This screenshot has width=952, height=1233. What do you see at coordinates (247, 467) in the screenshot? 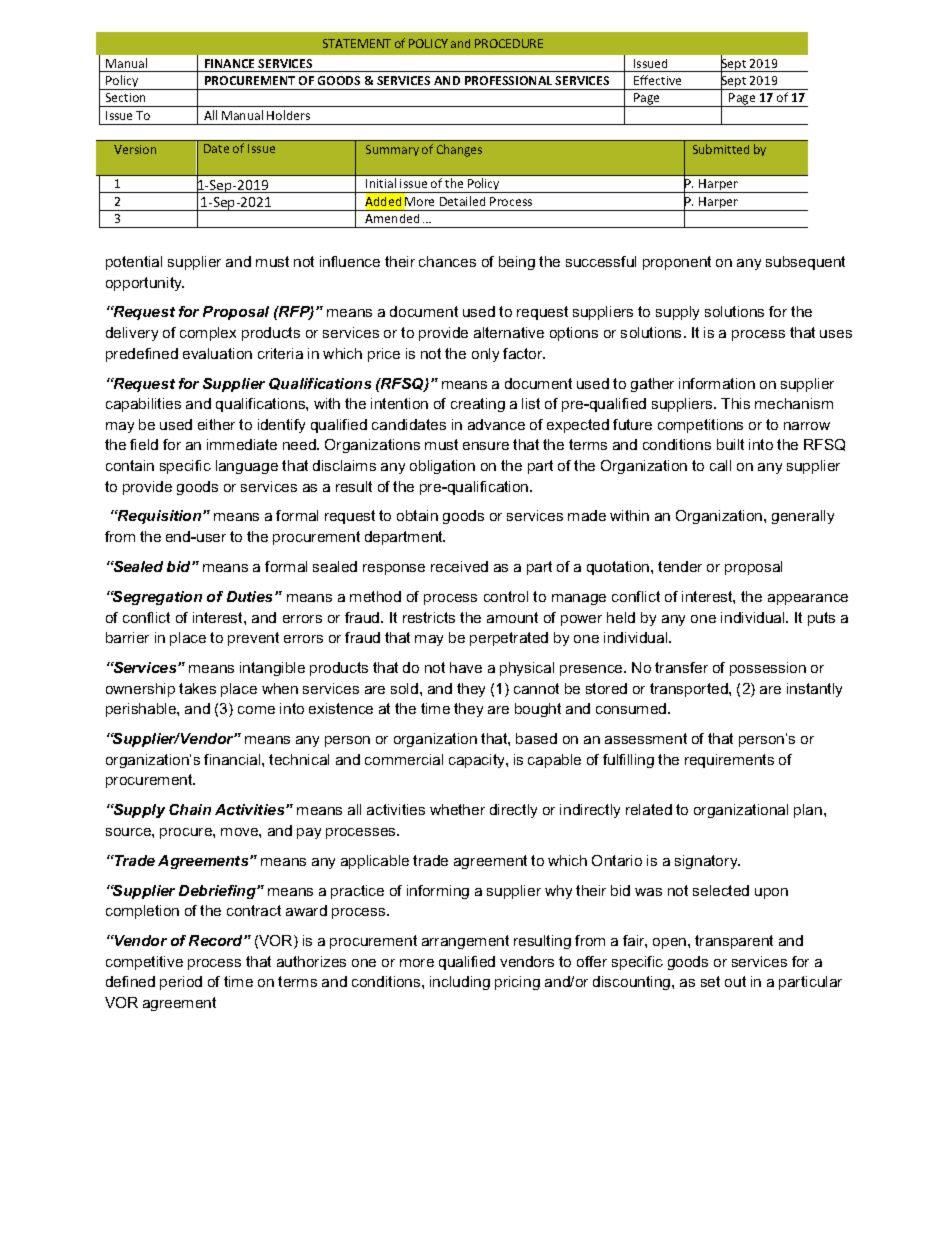
I see `language` at bounding box center [247, 467].
